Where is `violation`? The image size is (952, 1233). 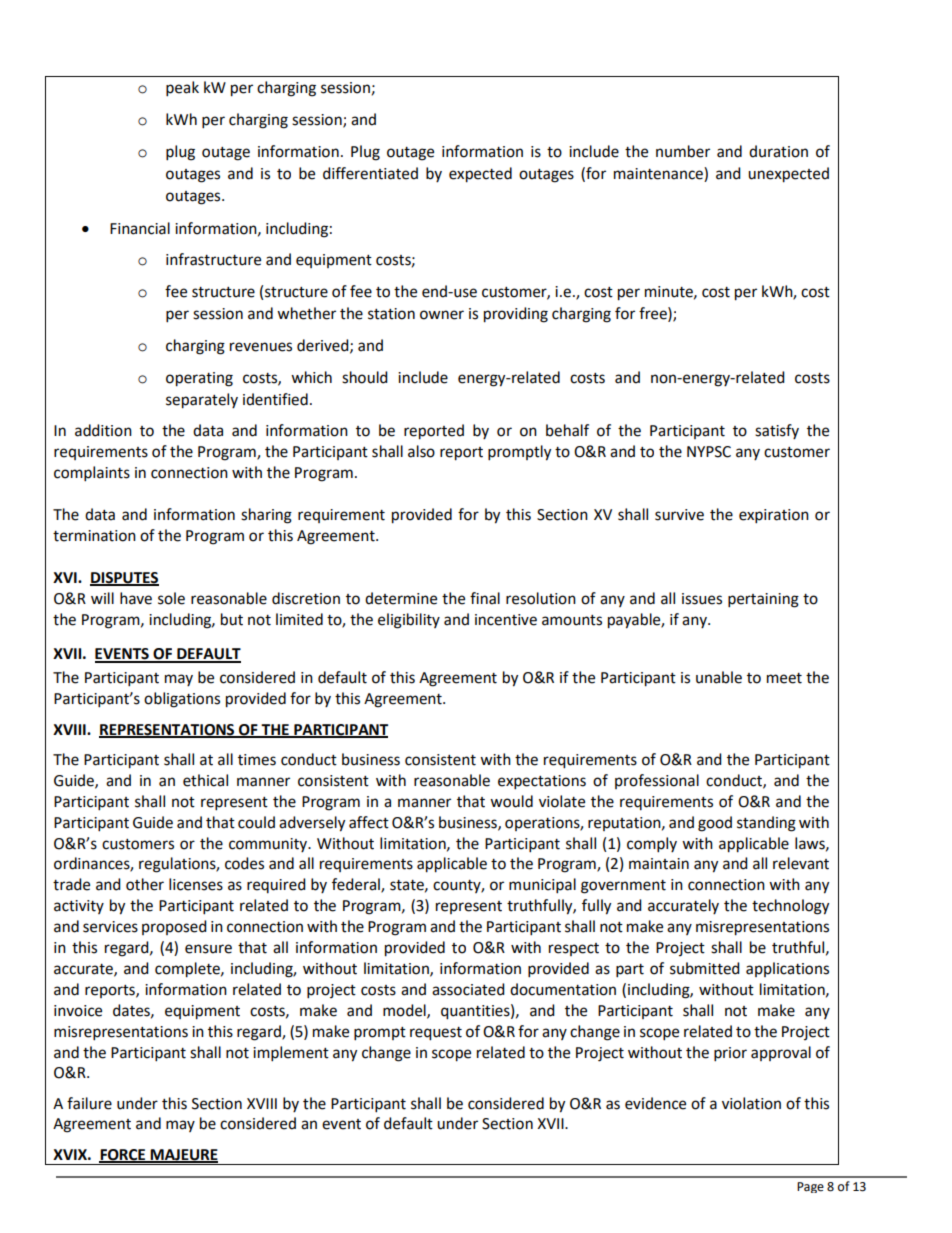
violation is located at coordinates (751, 1103).
